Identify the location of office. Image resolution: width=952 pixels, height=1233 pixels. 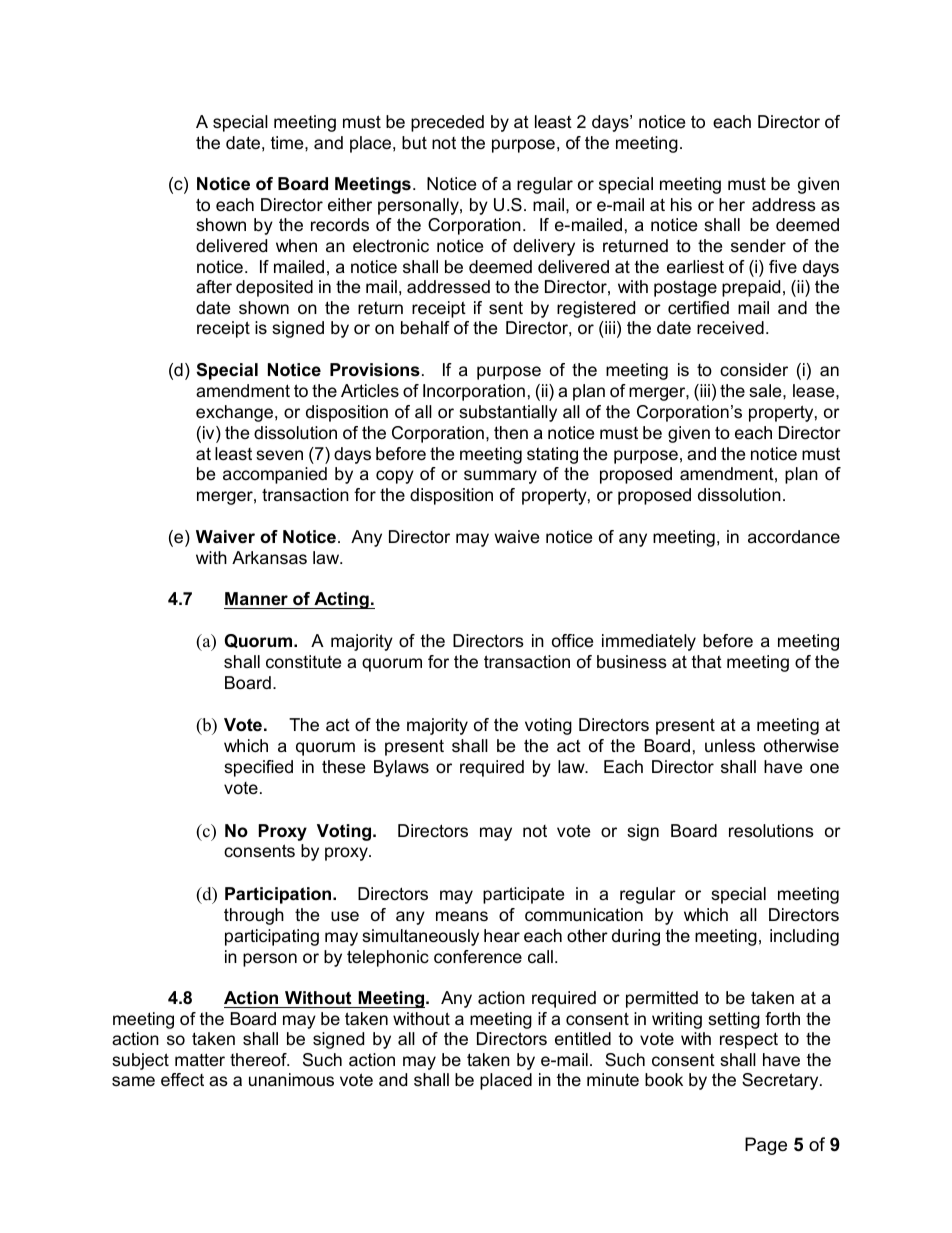
(572, 640).
